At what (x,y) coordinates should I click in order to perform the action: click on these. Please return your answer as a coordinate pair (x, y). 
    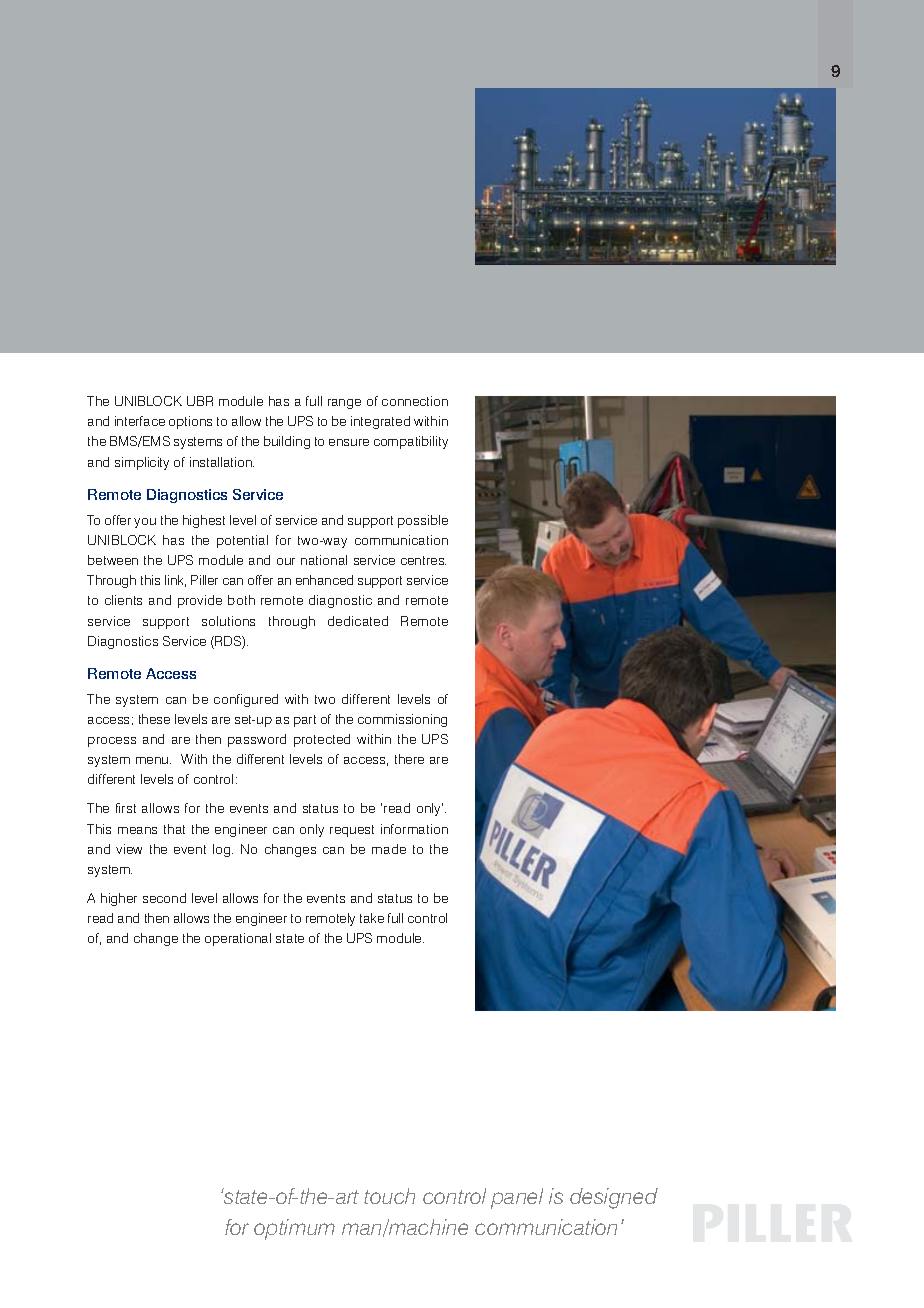
    Looking at the image, I should click on (154, 719).
